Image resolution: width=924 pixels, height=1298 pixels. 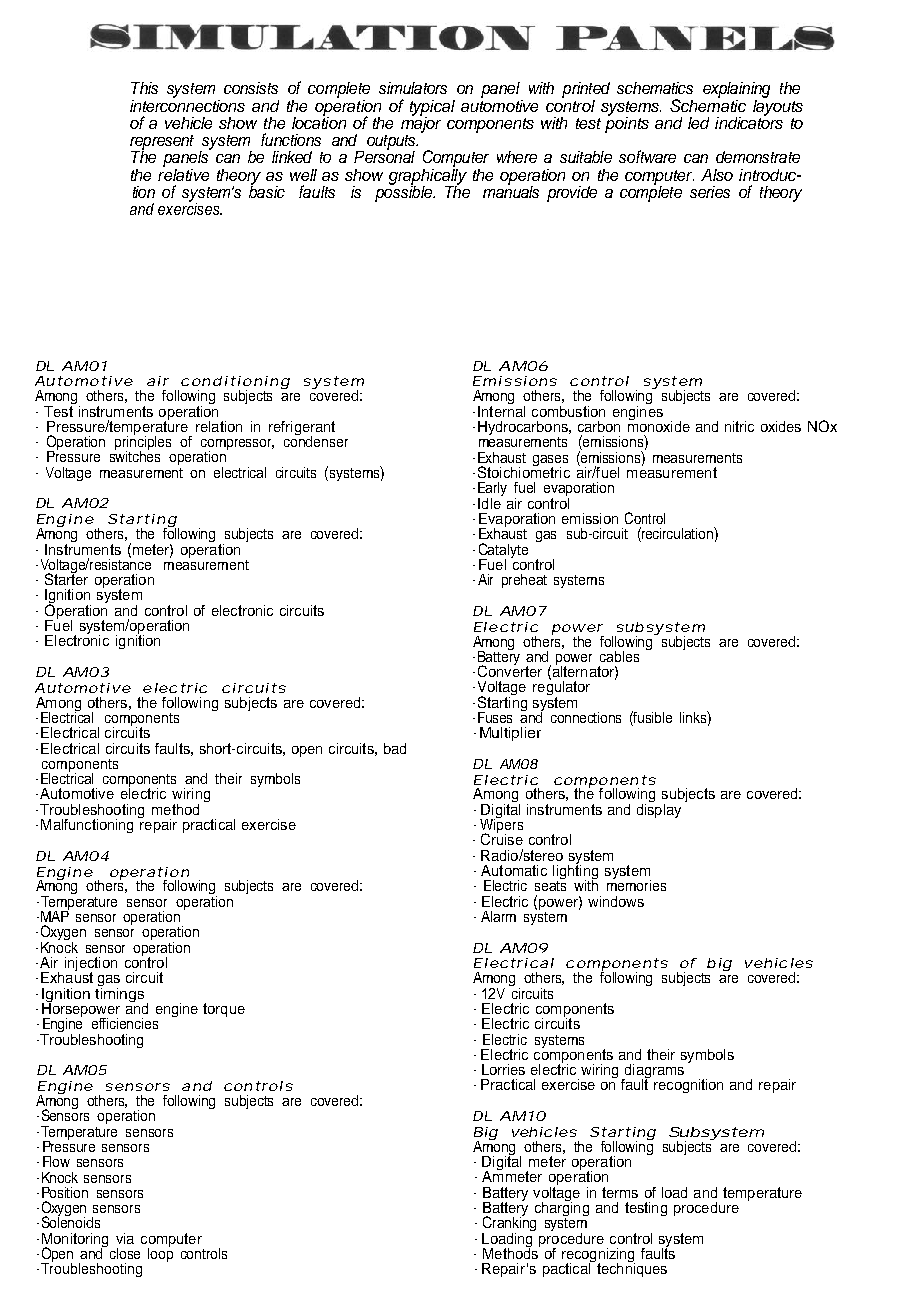 What do you see at coordinates (125, 1238) in the screenshot?
I see `via` at bounding box center [125, 1238].
